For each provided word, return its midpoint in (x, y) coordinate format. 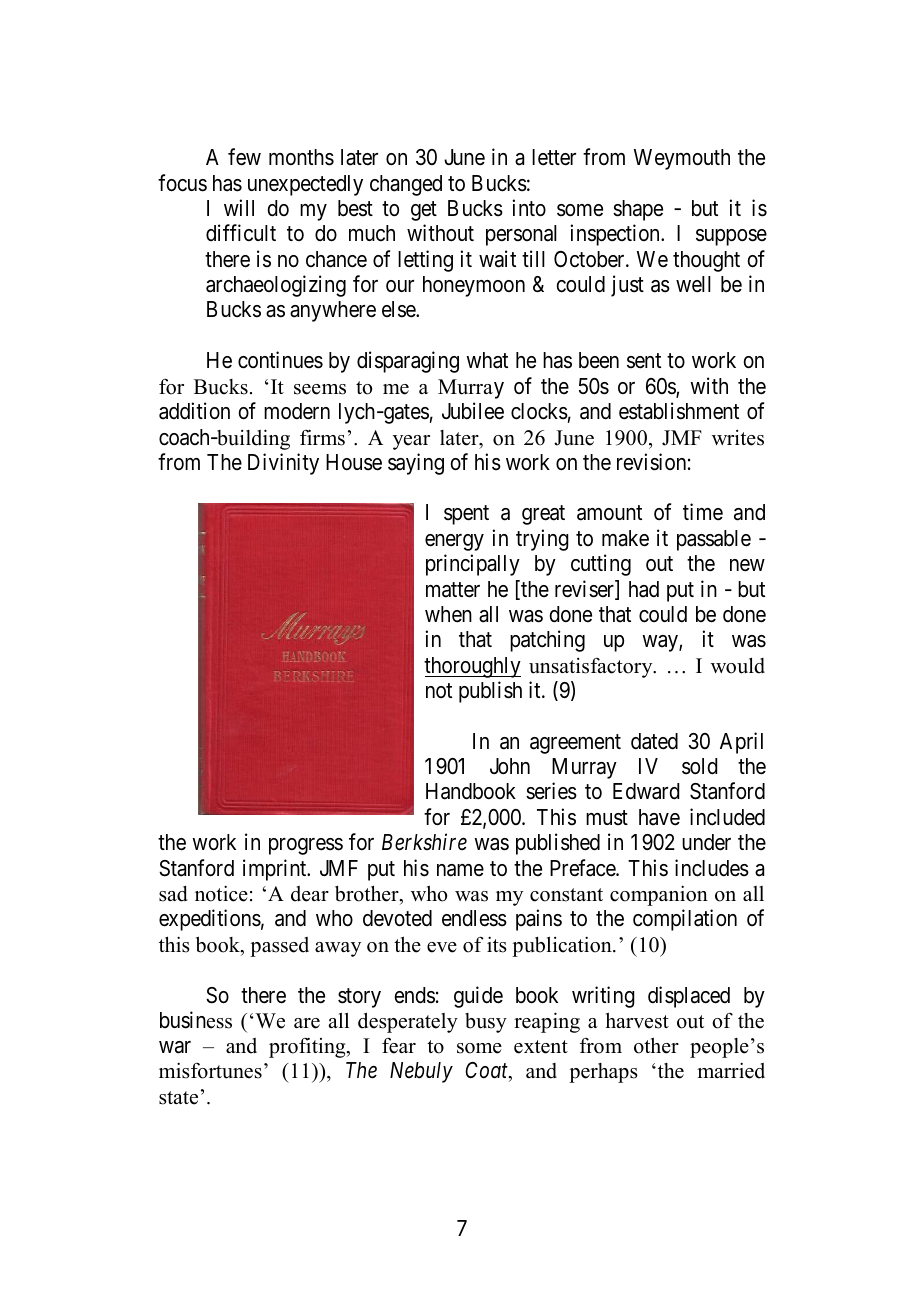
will (239, 207)
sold (699, 766)
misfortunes (210, 1070)
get (424, 211)
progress (306, 846)
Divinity (283, 464)
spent (466, 515)
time (703, 512)
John (510, 766)
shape (638, 210)
